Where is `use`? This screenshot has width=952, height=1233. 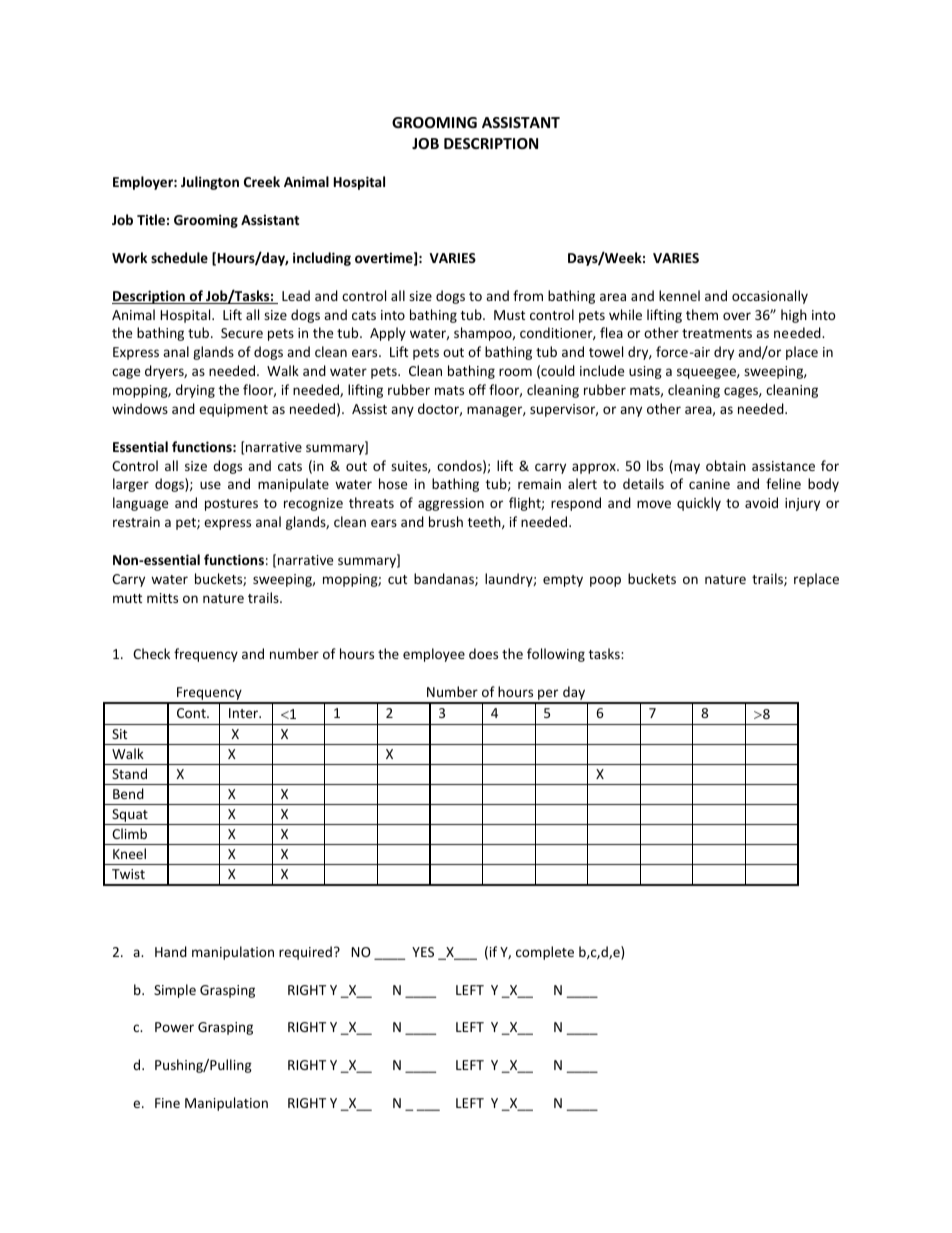 use is located at coordinates (210, 485).
